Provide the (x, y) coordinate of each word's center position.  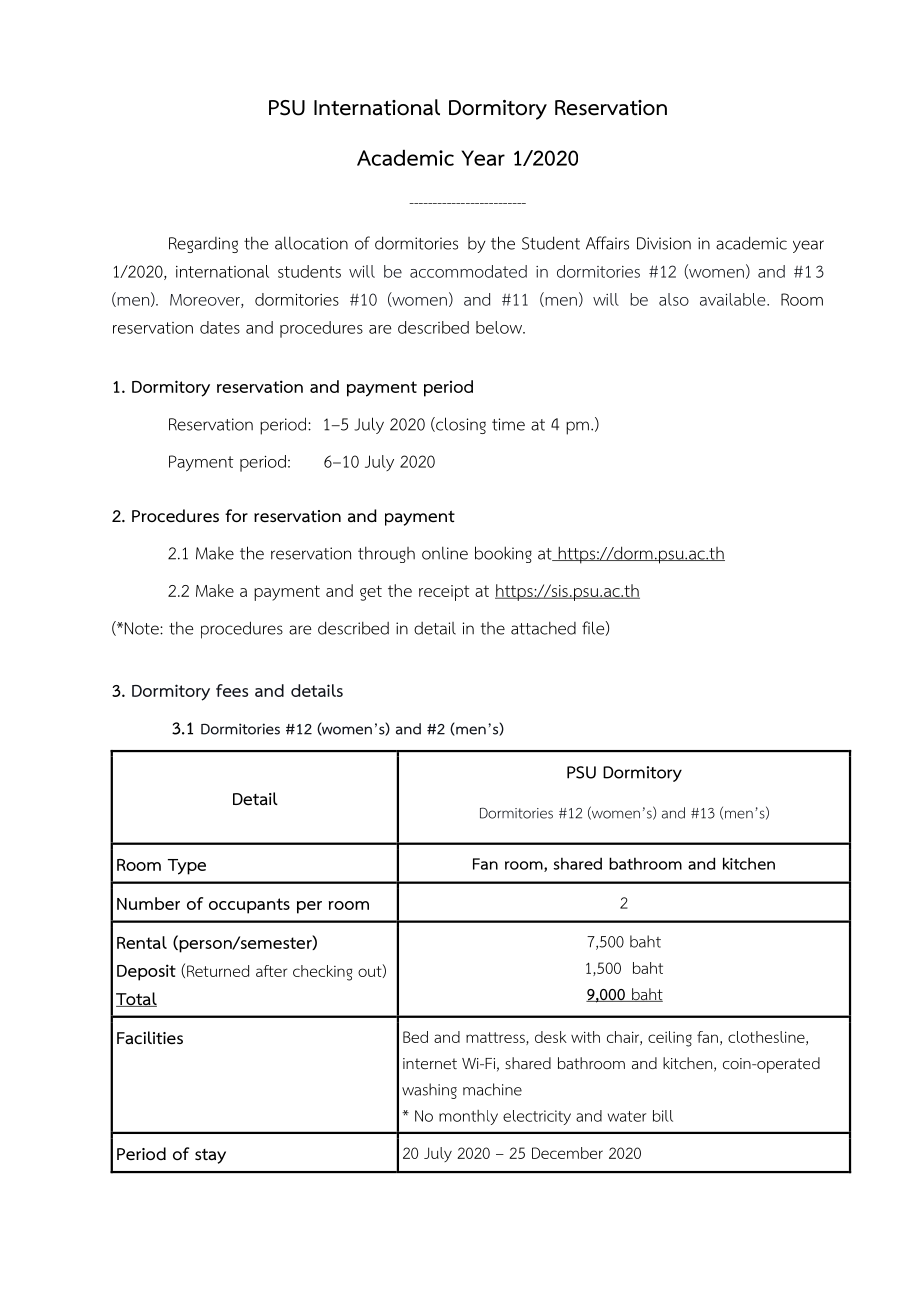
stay (210, 1156)
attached (543, 628)
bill (663, 1116)
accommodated (468, 271)
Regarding (203, 245)
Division (664, 243)
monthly (468, 1117)
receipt (444, 593)
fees (232, 690)
